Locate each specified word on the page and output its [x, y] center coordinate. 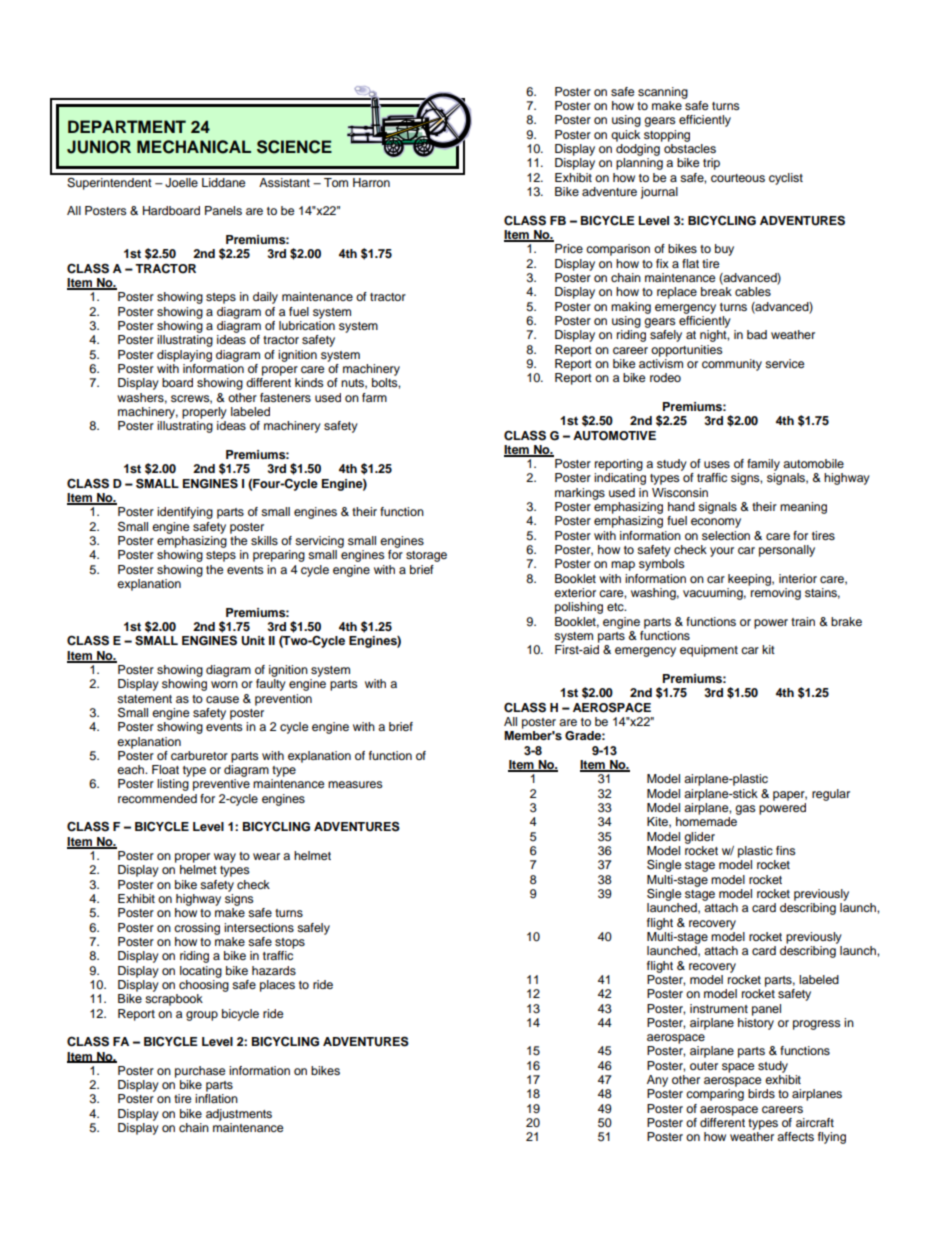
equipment [709, 651]
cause [222, 699]
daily [265, 298]
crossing [197, 929]
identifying [185, 513]
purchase [200, 1072]
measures [355, 784]
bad [757, 334]
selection [726, 535]
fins [786, 850]
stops [290, 943]
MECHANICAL [194, 147]
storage [426, 556]
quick [625, 136]
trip [711, 164]
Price [569, 248]
